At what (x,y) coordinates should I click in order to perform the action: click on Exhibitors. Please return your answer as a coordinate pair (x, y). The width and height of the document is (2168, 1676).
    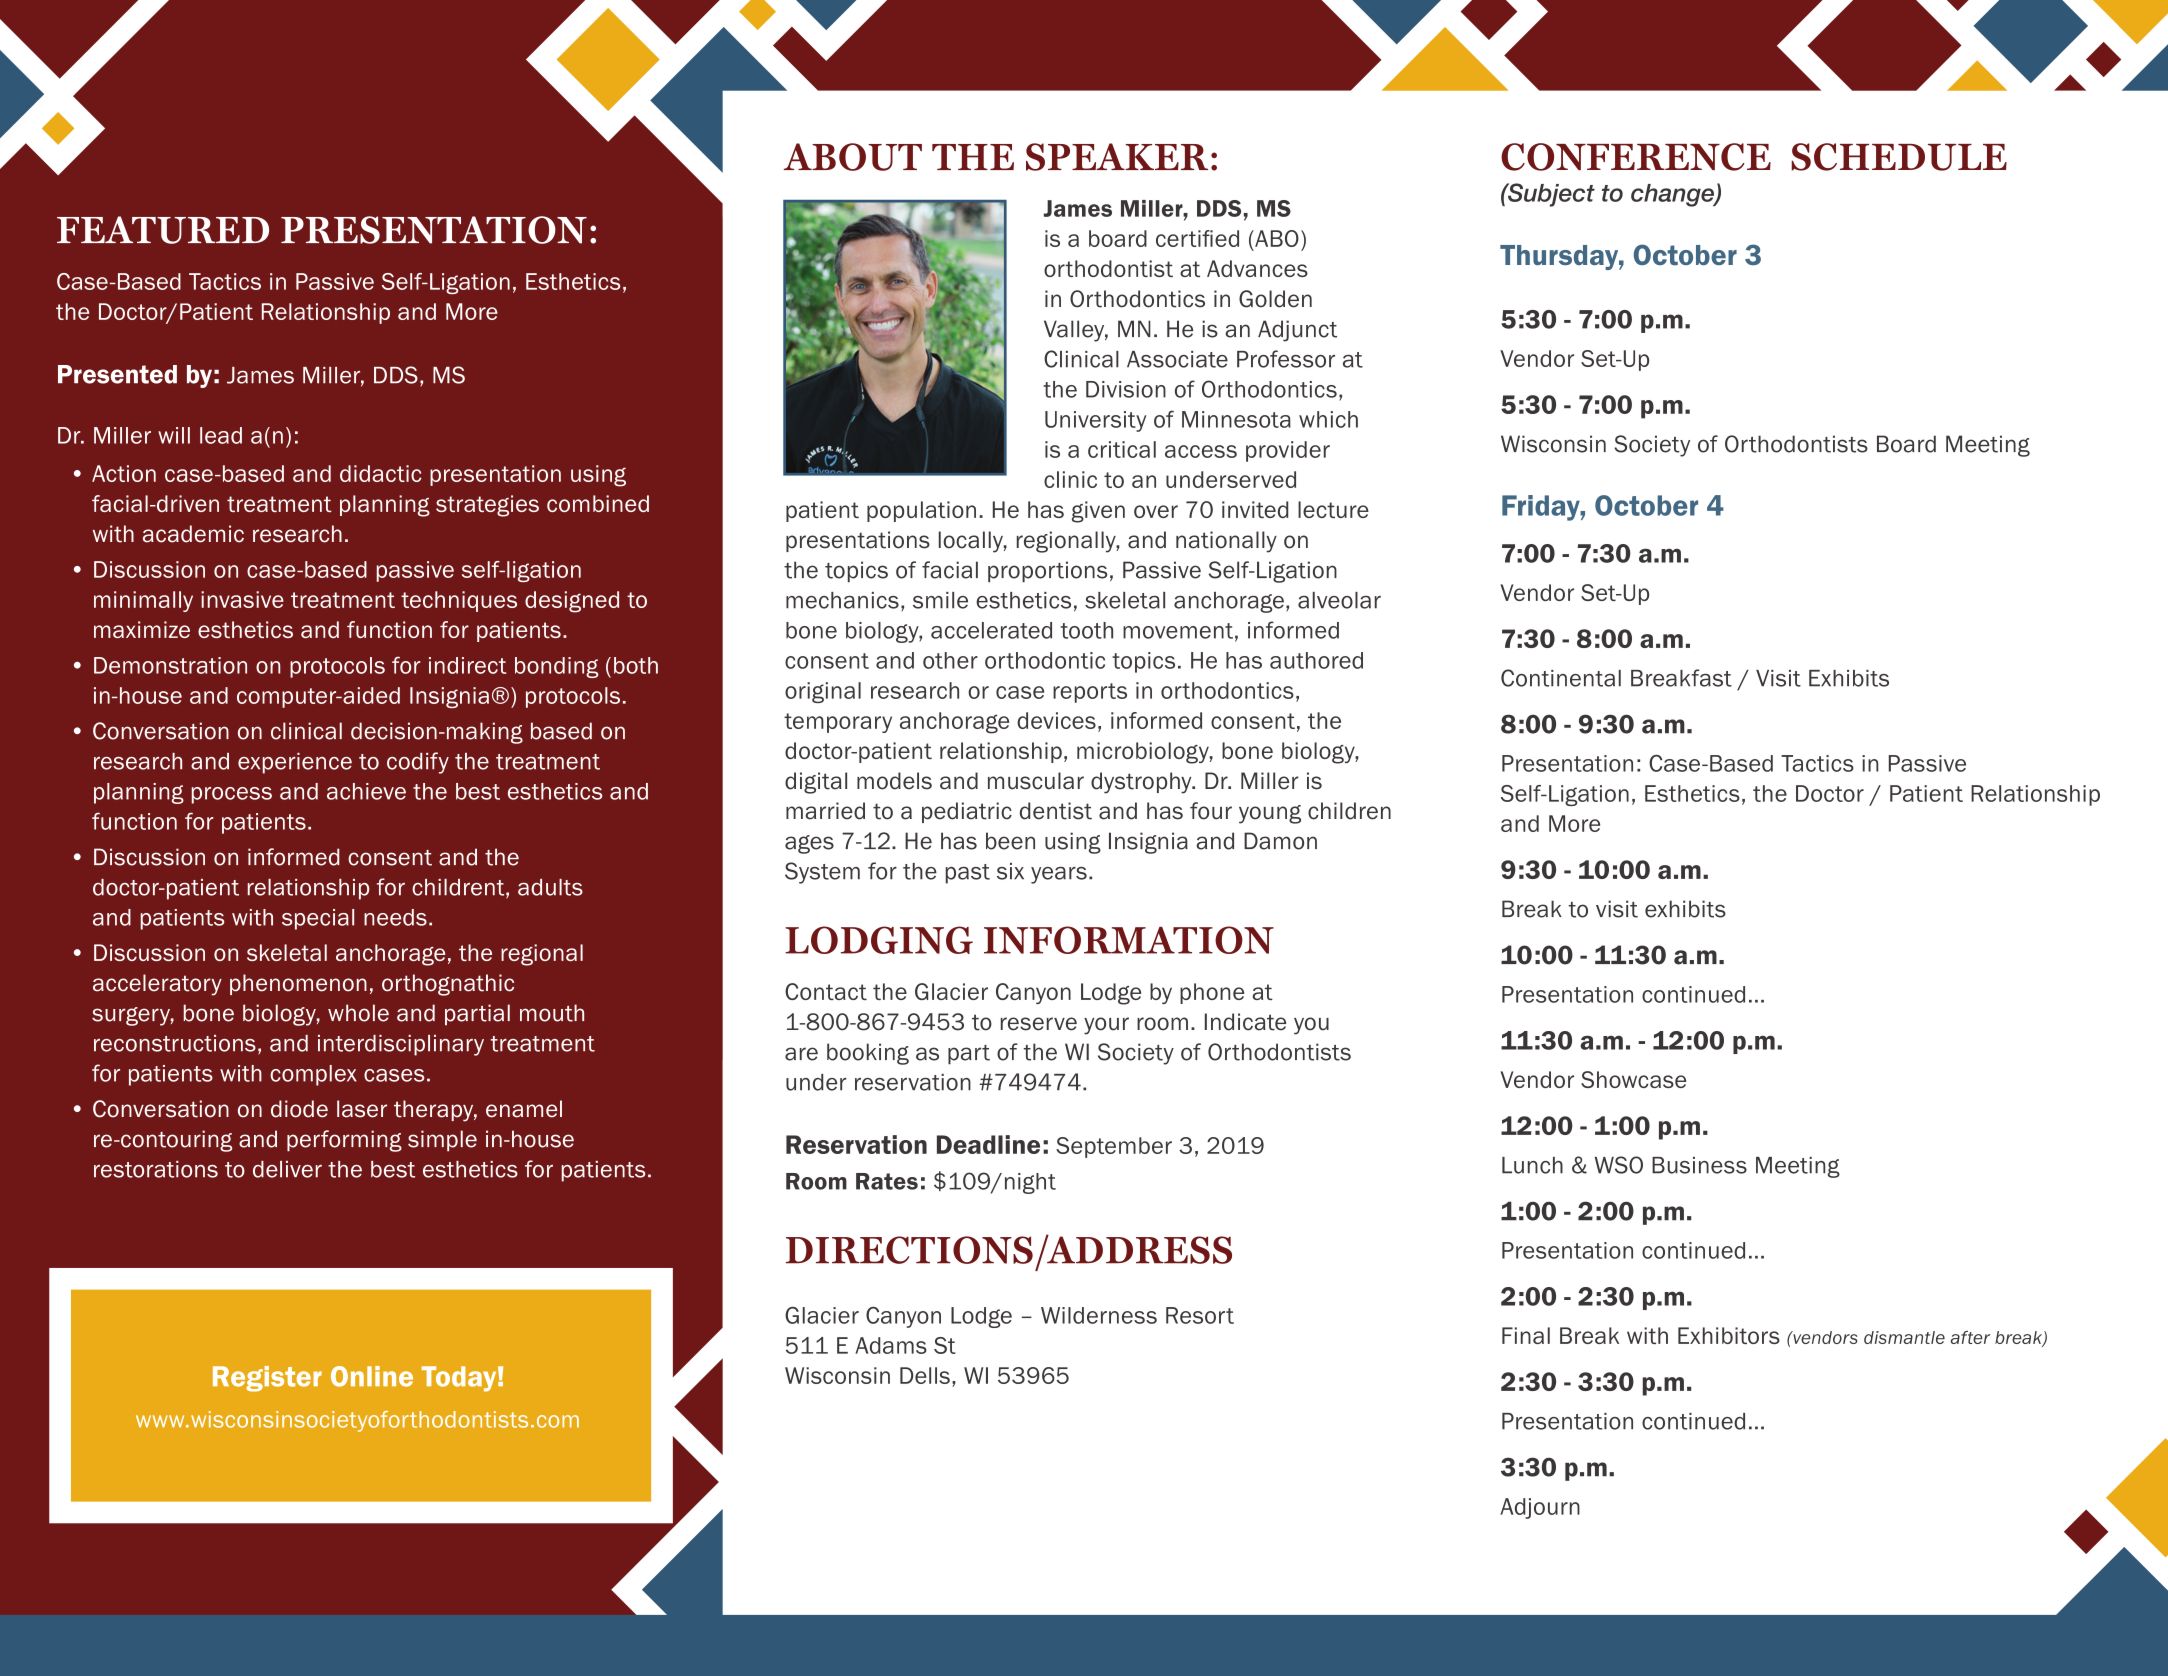
    Looking at the image, I should click on (1729, 1335).
